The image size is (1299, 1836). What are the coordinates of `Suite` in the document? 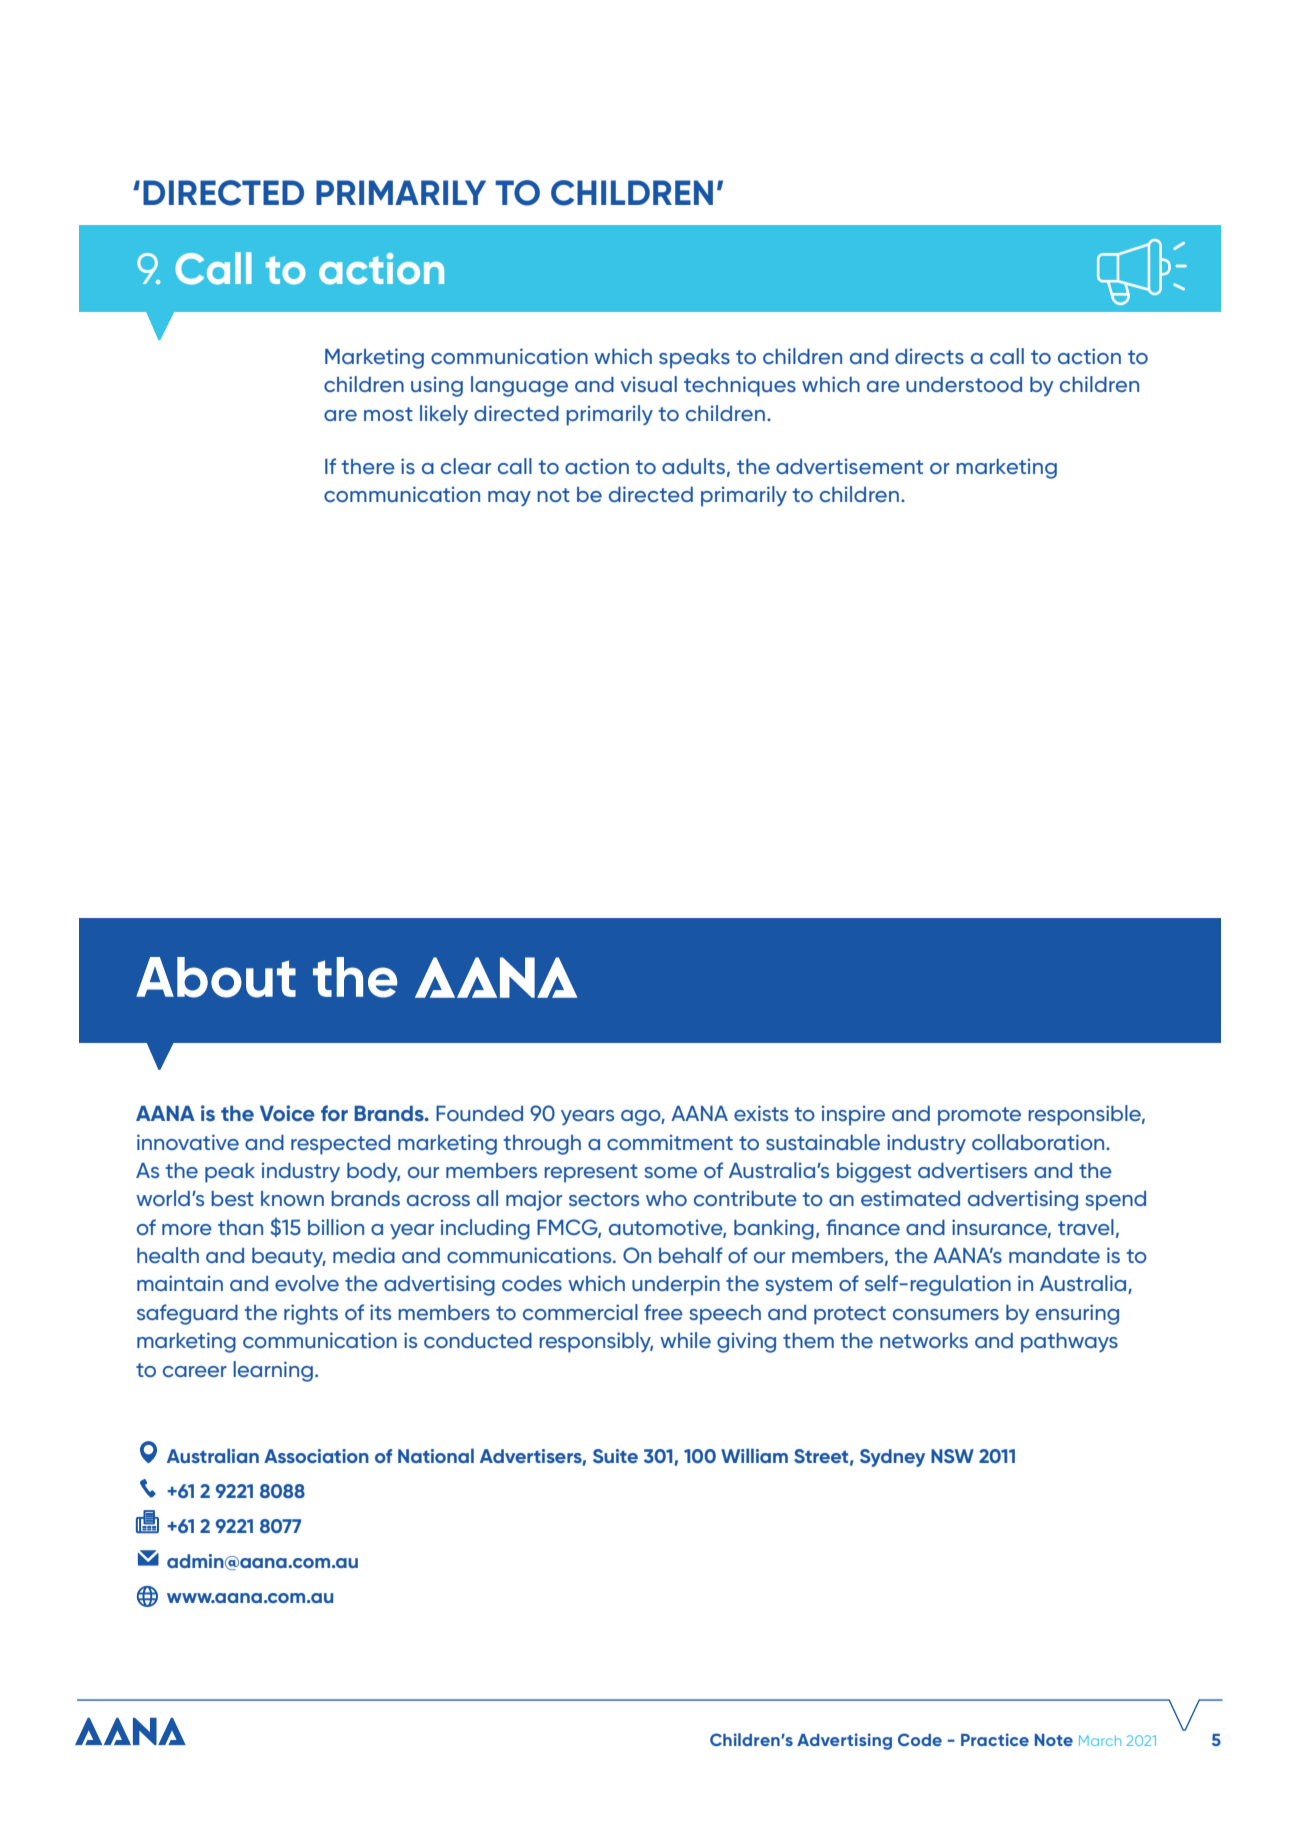 It's located at (615, 1456).
